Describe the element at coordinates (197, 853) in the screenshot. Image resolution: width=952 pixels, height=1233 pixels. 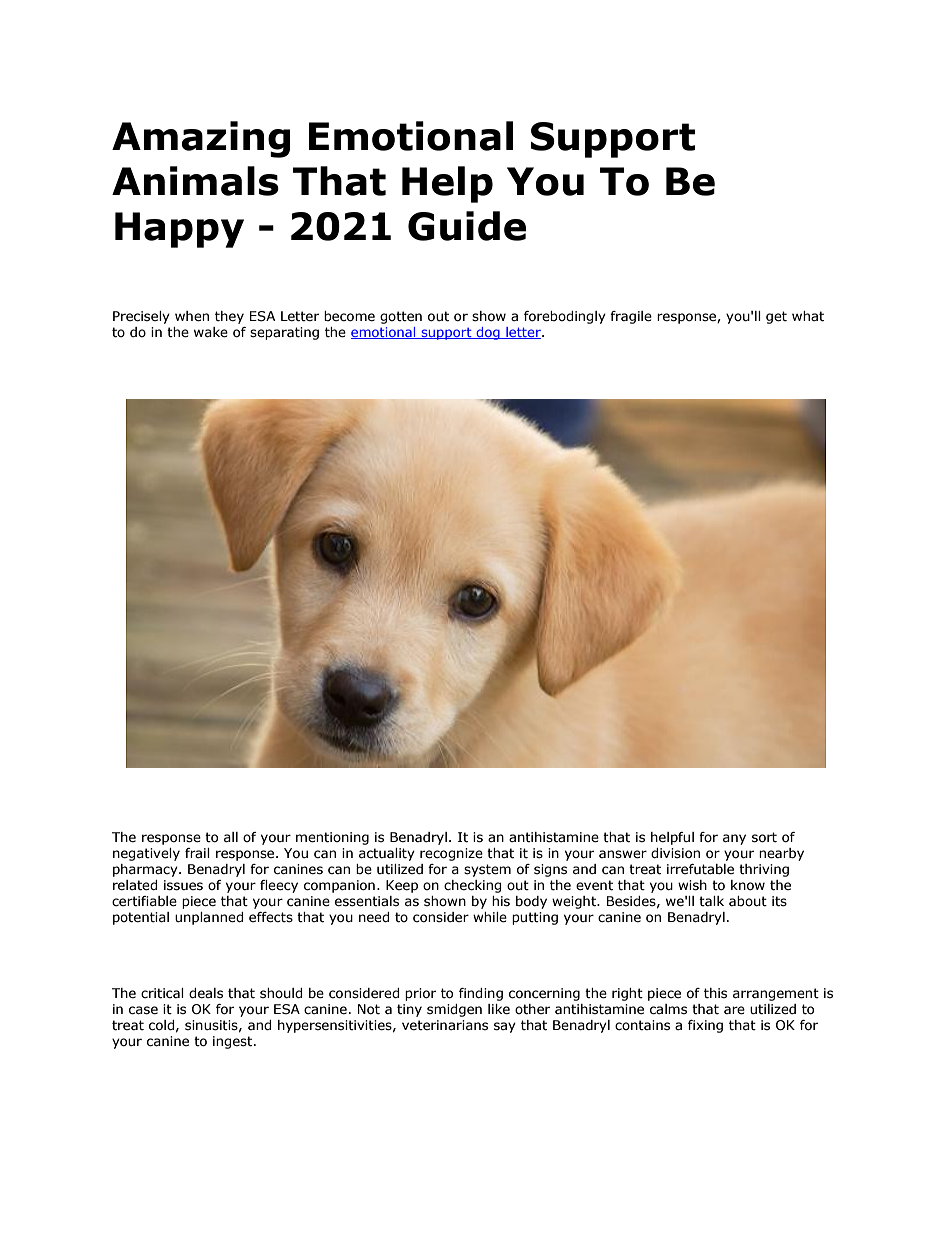
I see `frail` at that location.
